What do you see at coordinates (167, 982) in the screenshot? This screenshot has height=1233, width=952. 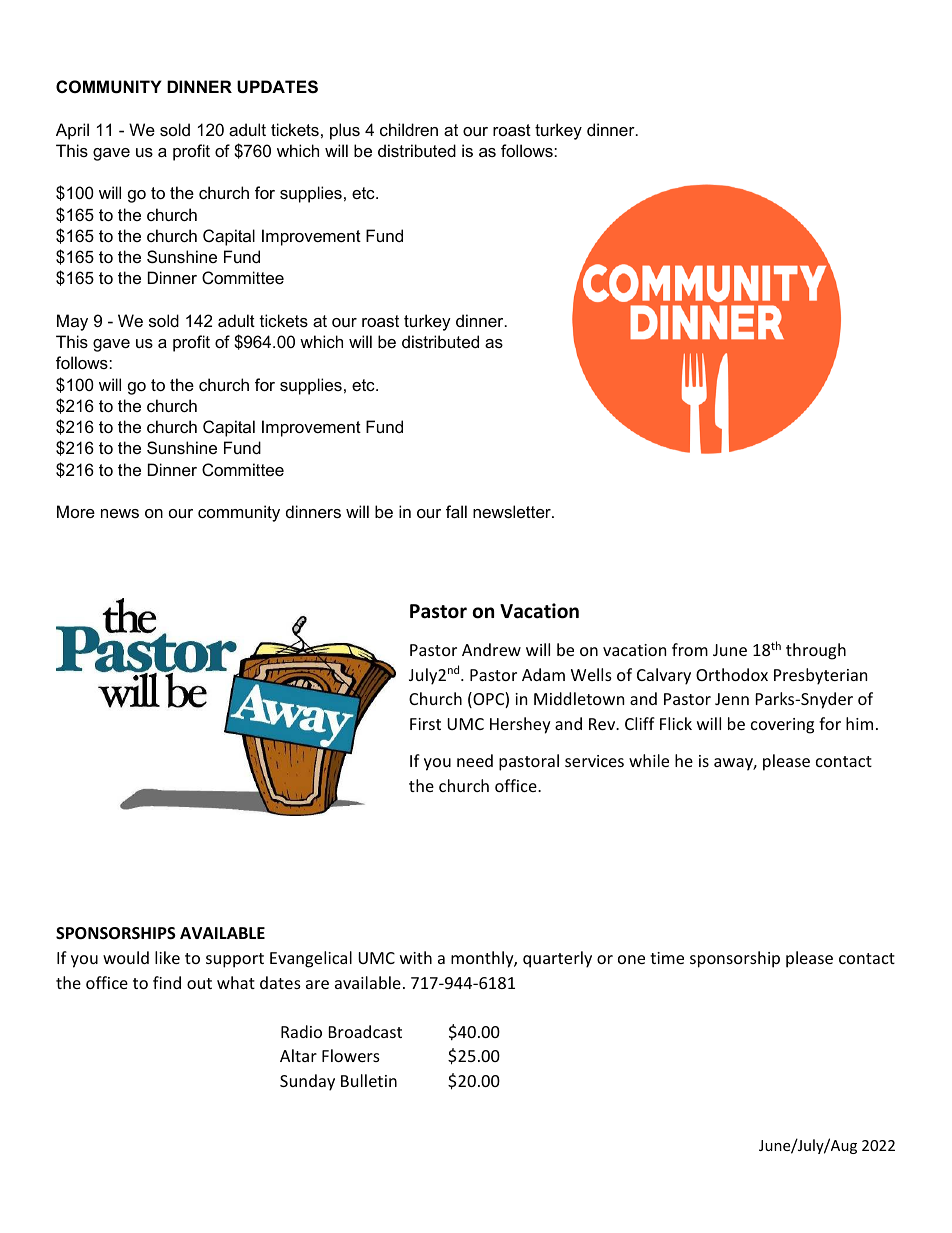 I see `find` at bounding box center [167, 982].
